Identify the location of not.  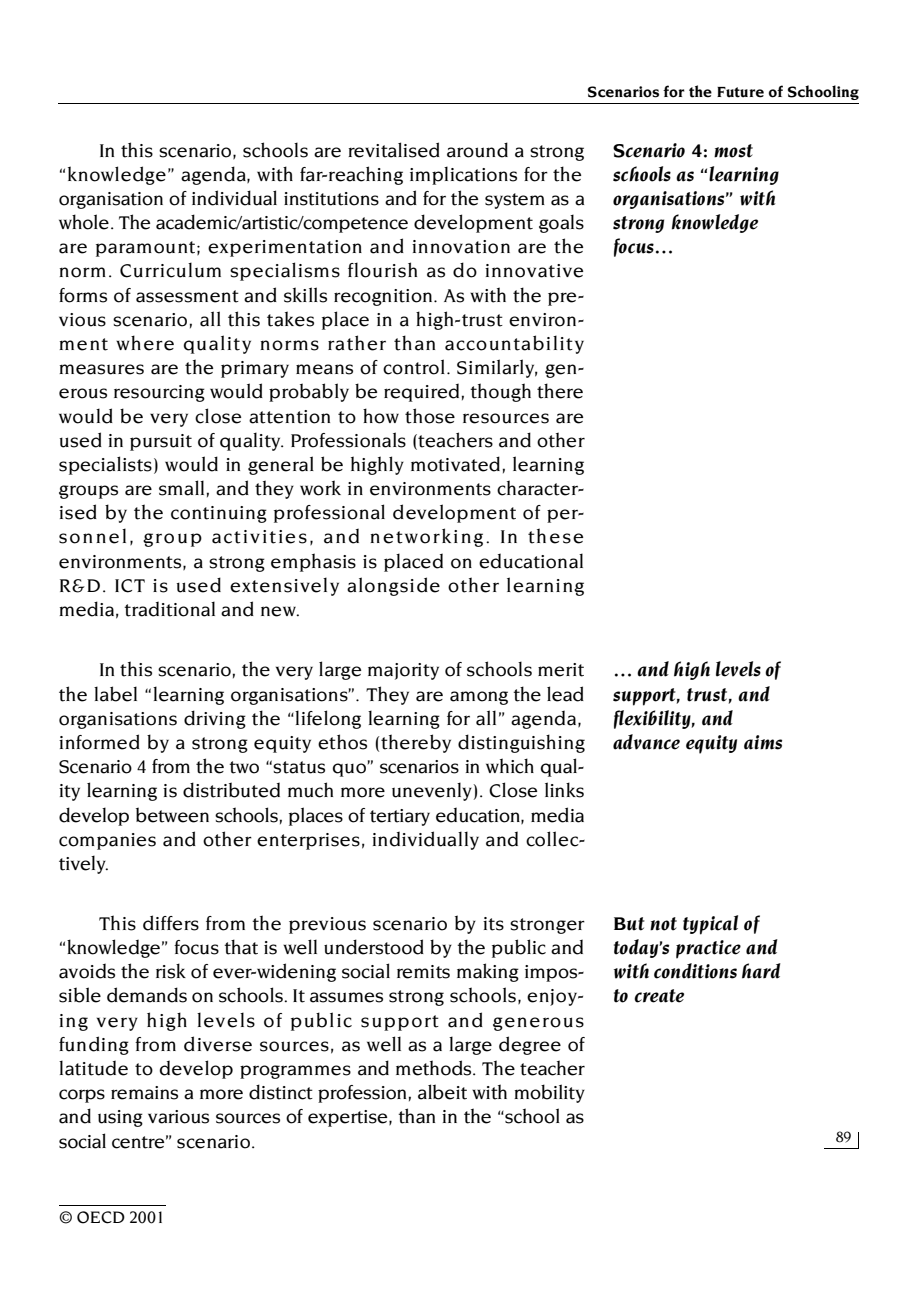
(663, 924).
